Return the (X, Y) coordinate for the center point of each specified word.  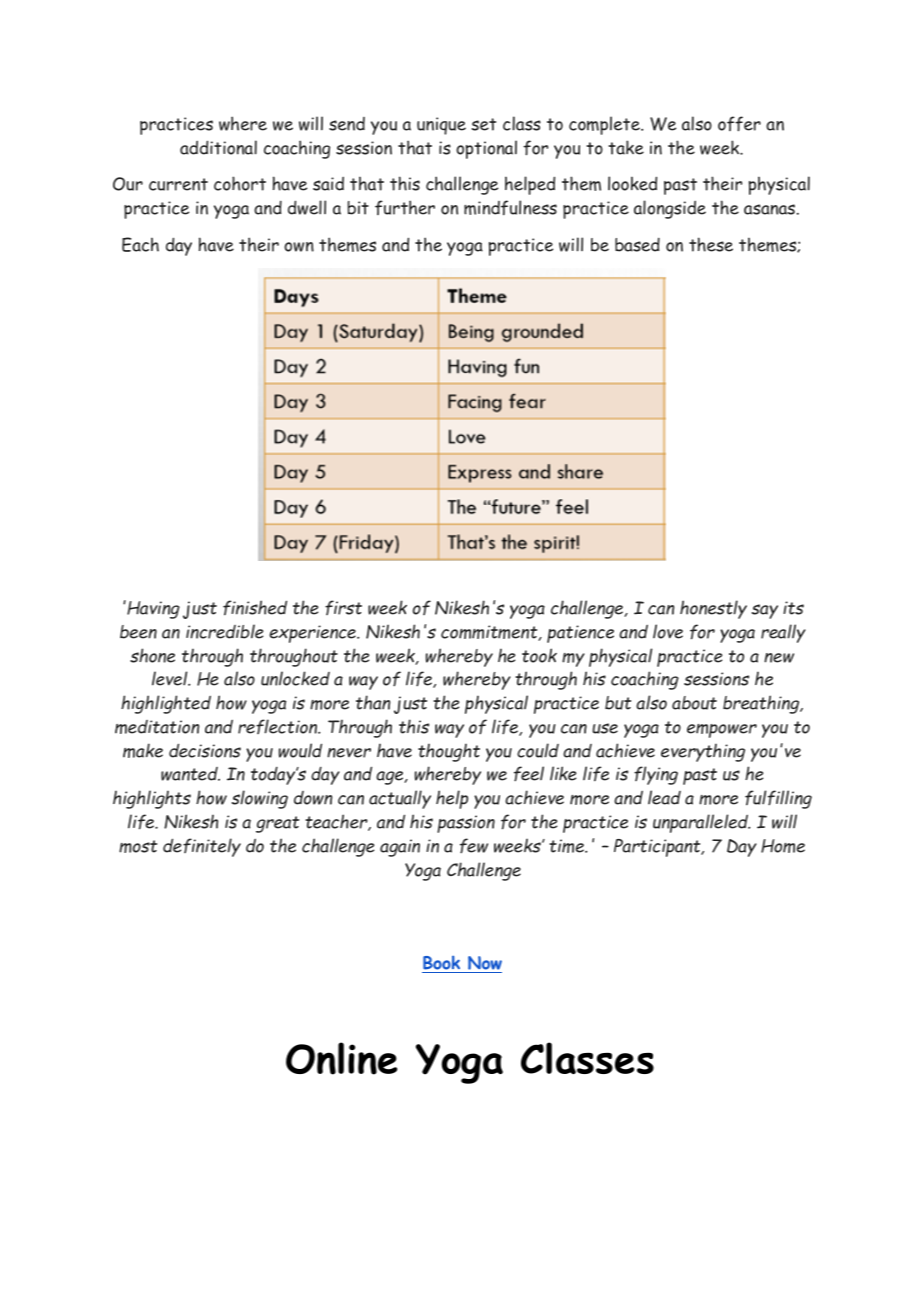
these (711, 244)
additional (218, 147)
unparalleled (702, 823)
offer (739, 124)
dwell (307, 207)
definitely (202, 847)
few (474, 846)
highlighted (166, 704)
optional (486, 149)
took (539, 655)
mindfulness (510, 208)
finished (255, 608)
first (343, 607)
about (694, 703)
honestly (713, 609)
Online (341, 1058)
